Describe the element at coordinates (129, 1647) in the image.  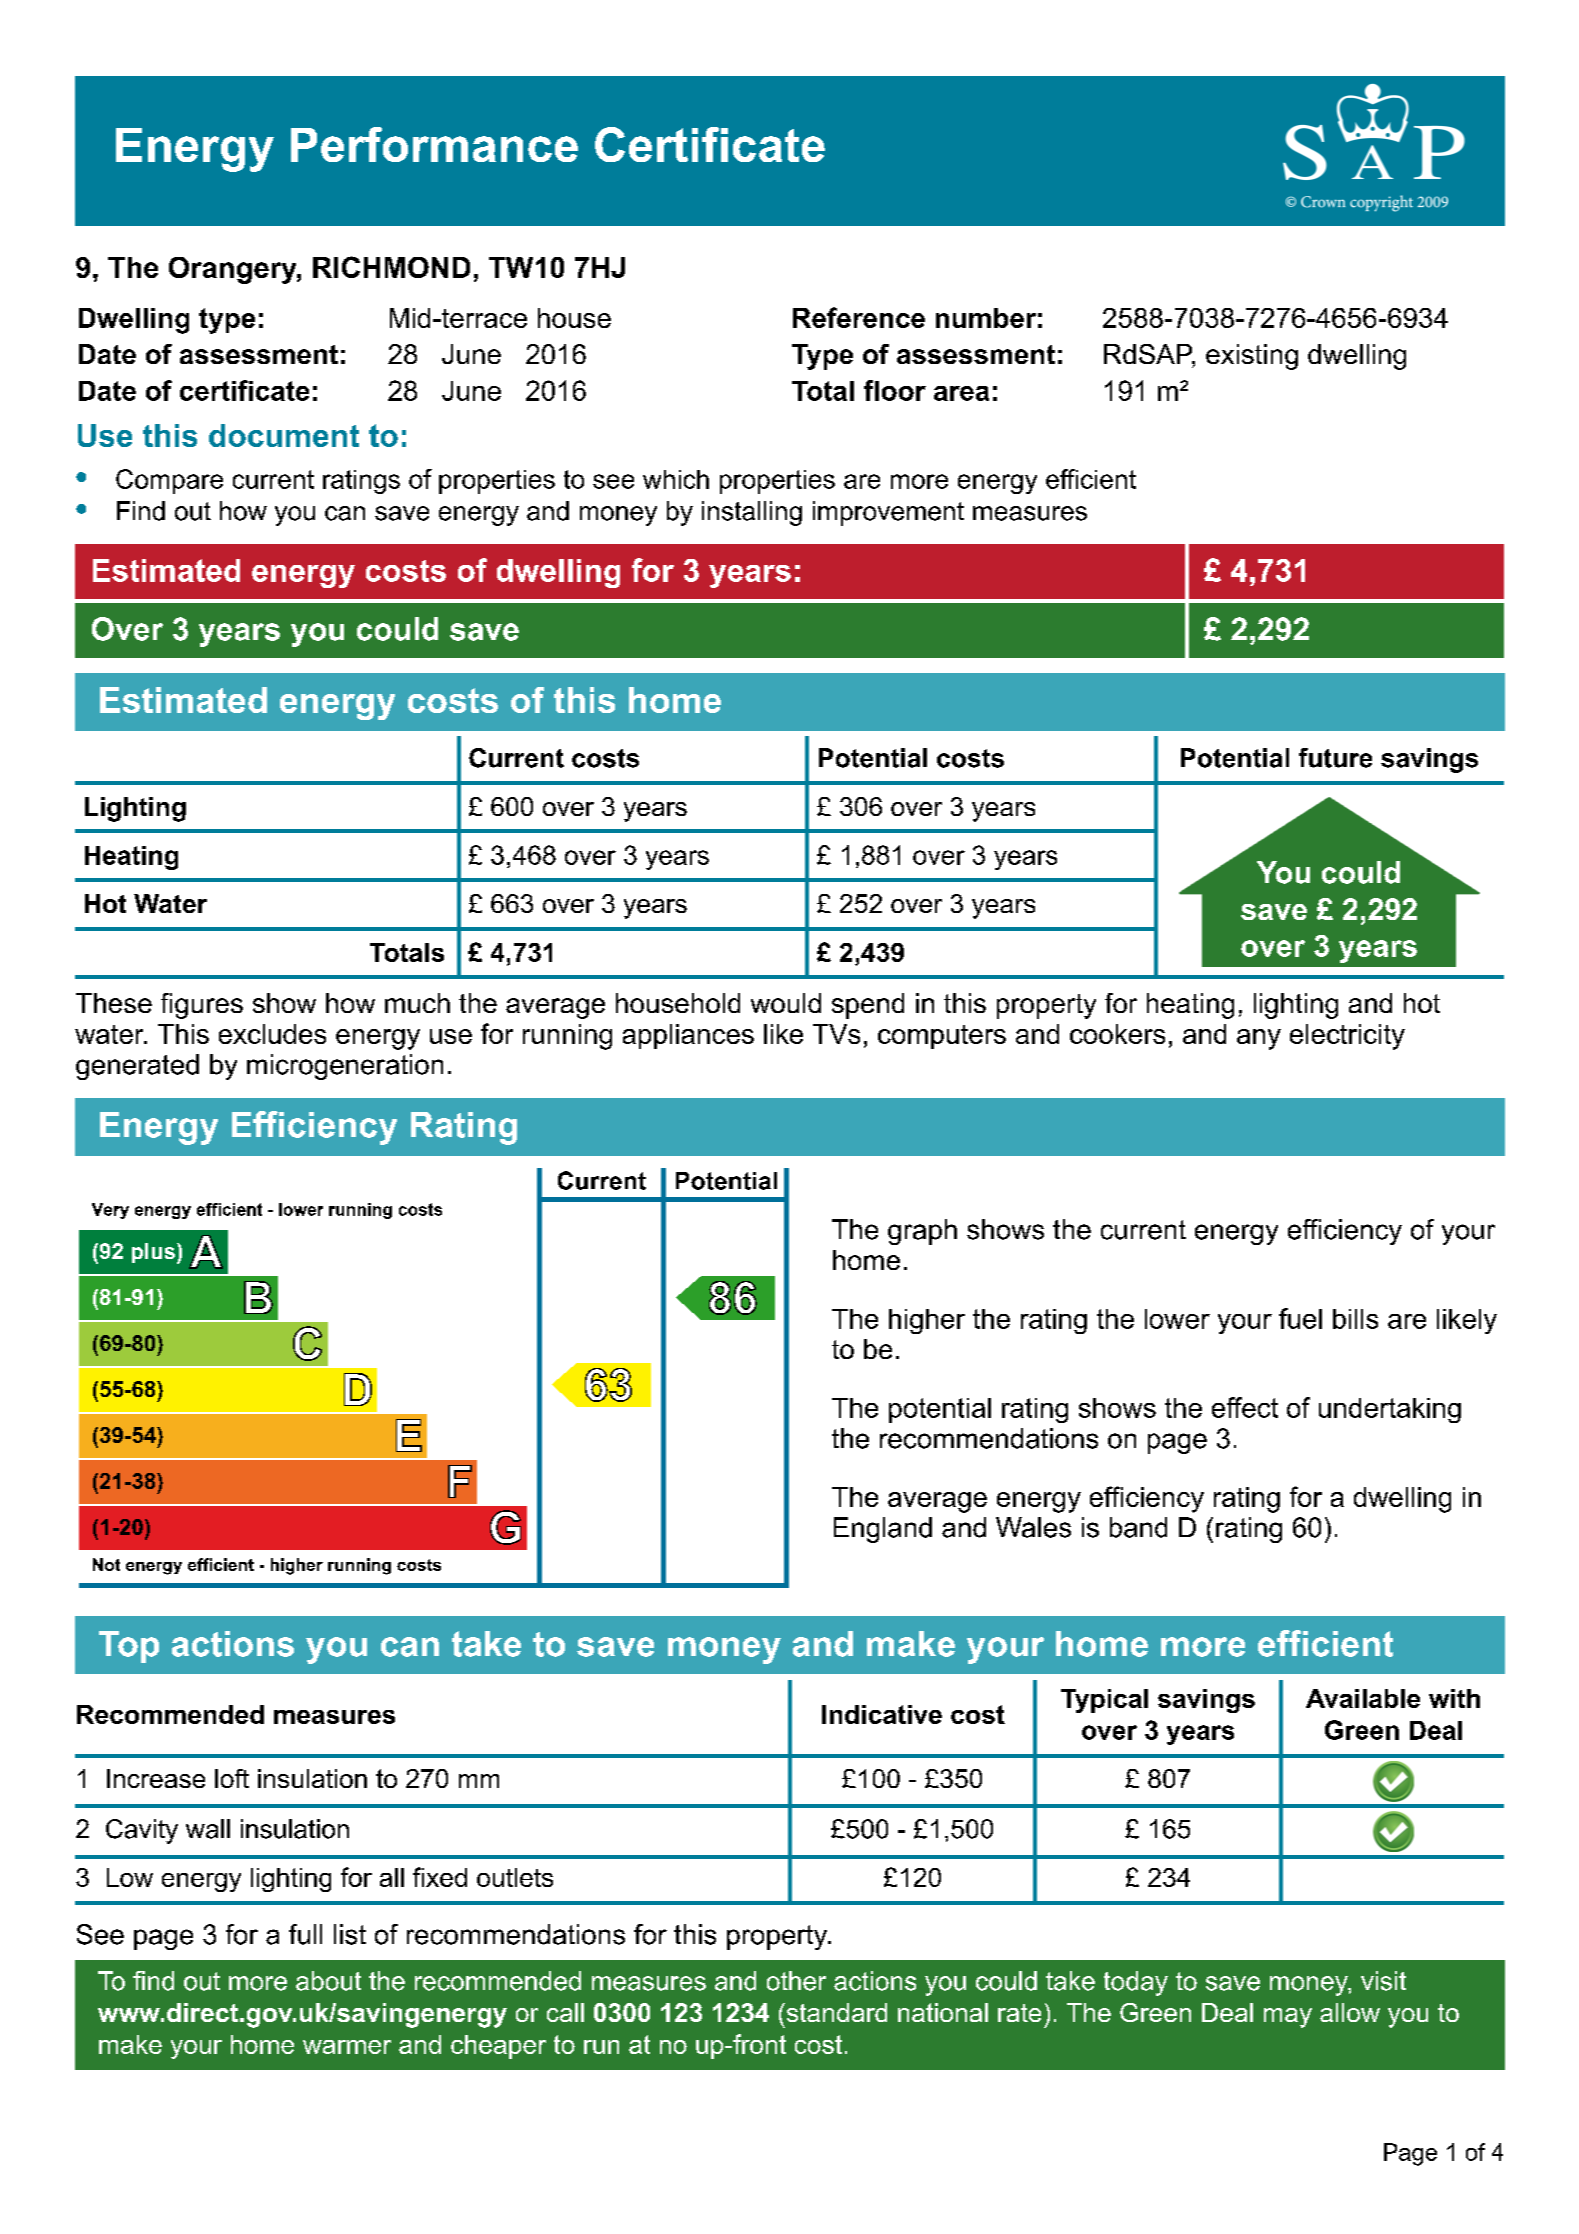
I see `Top` at that location.
